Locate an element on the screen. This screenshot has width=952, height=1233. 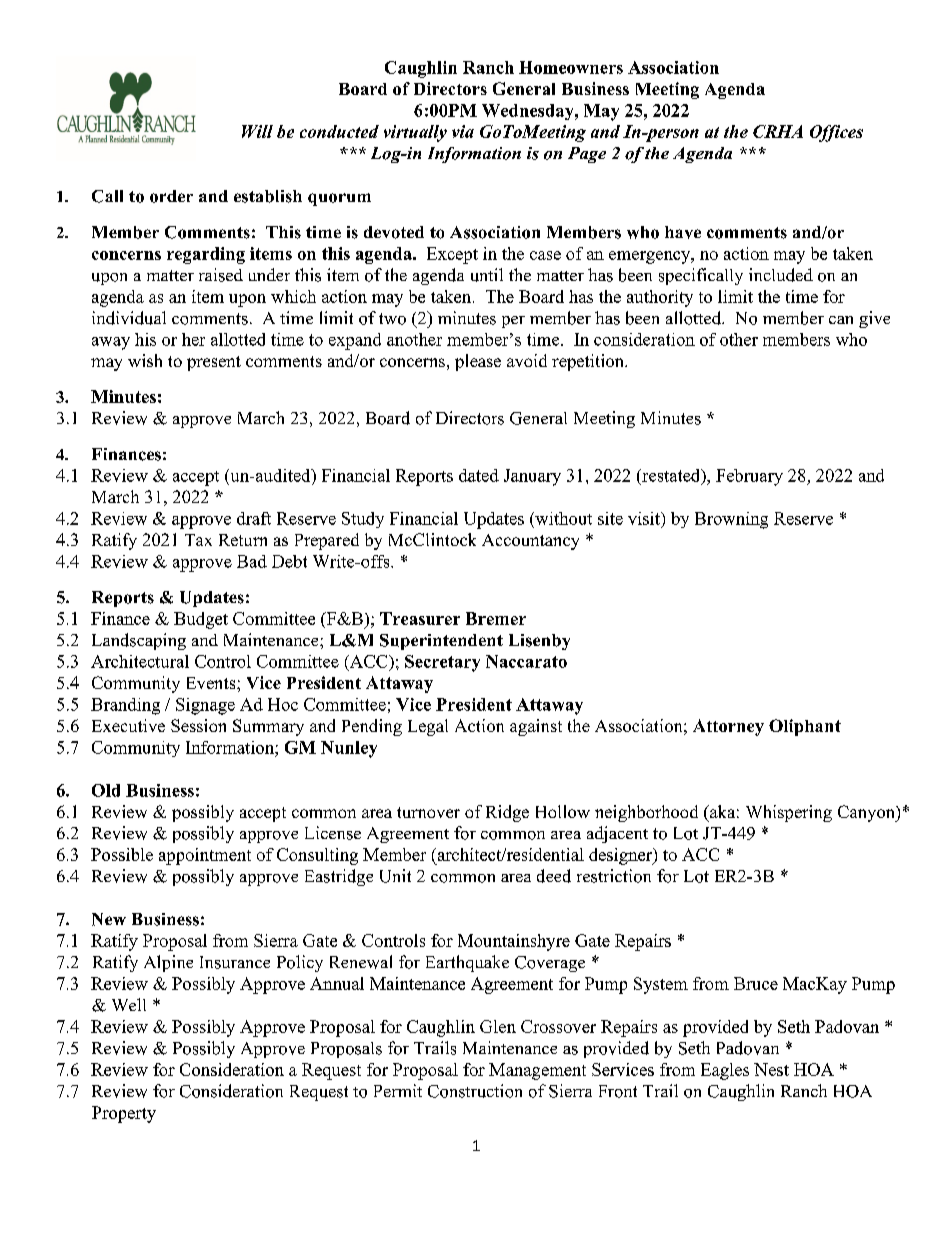
Budget is located at coordinates (201, 620).
